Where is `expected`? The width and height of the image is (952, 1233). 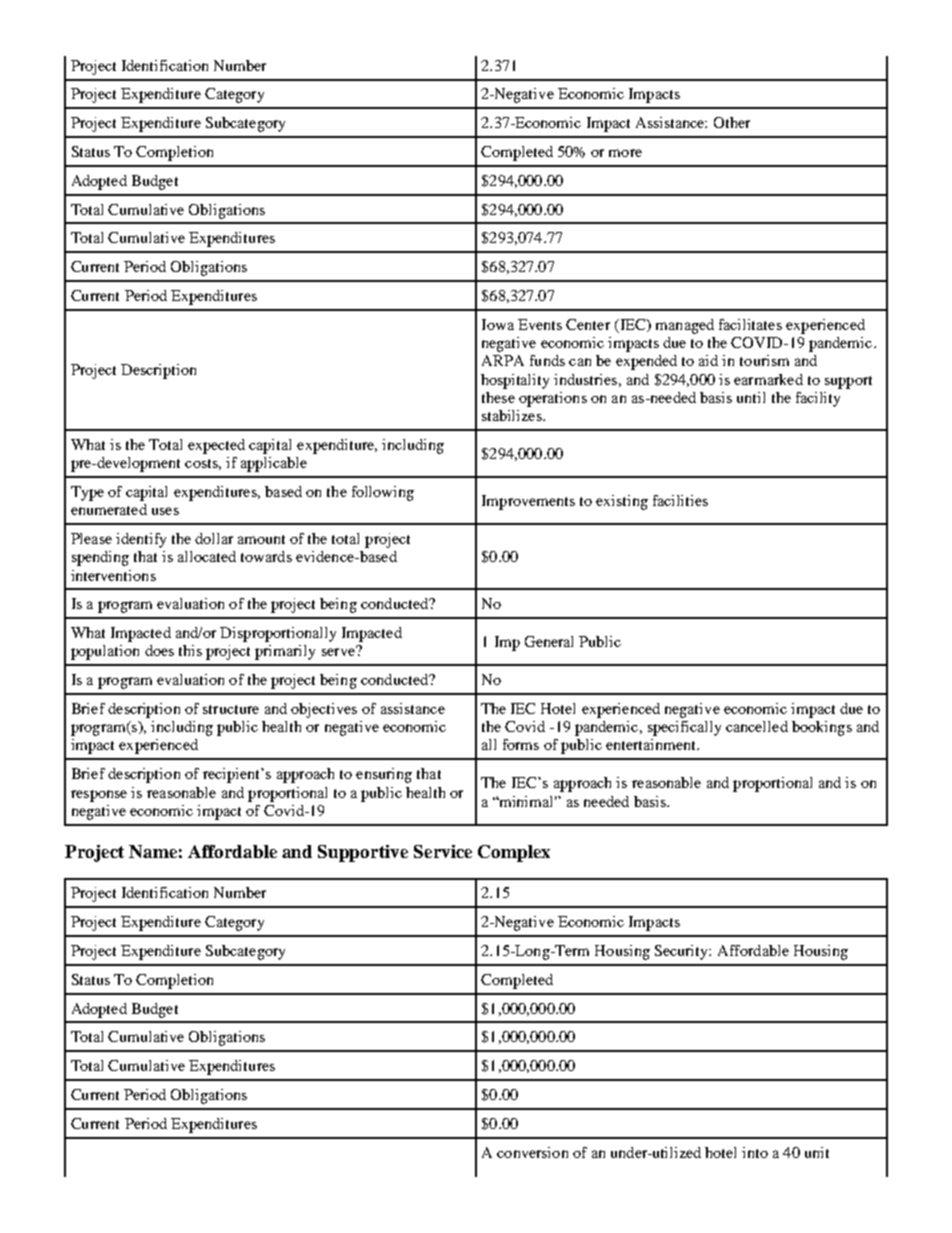 expected is located at coordinates (216, 446).
